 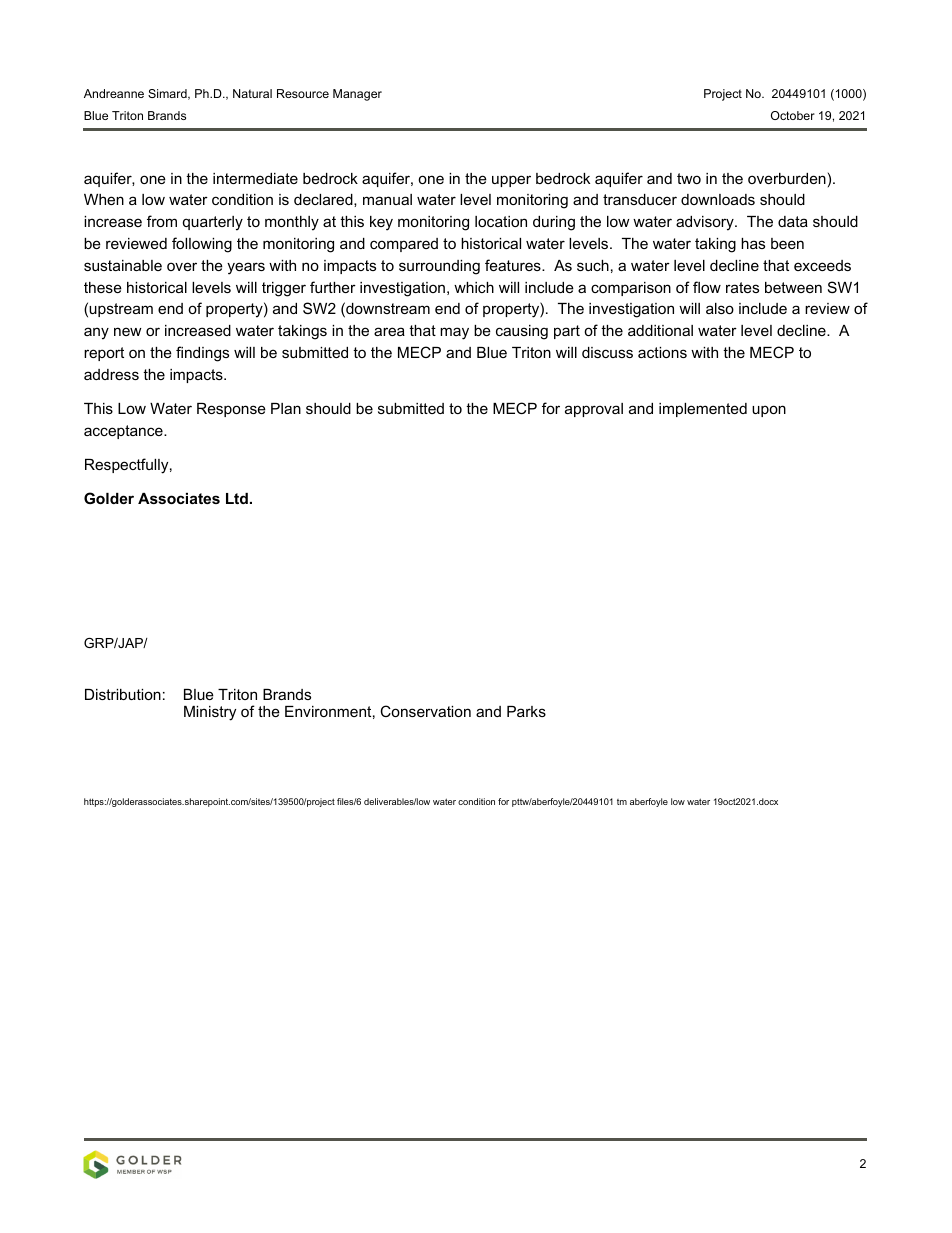 What do you see at coordinates (425, 711) in the document?
I see `Conservation` at bounding box center [425, 711].
